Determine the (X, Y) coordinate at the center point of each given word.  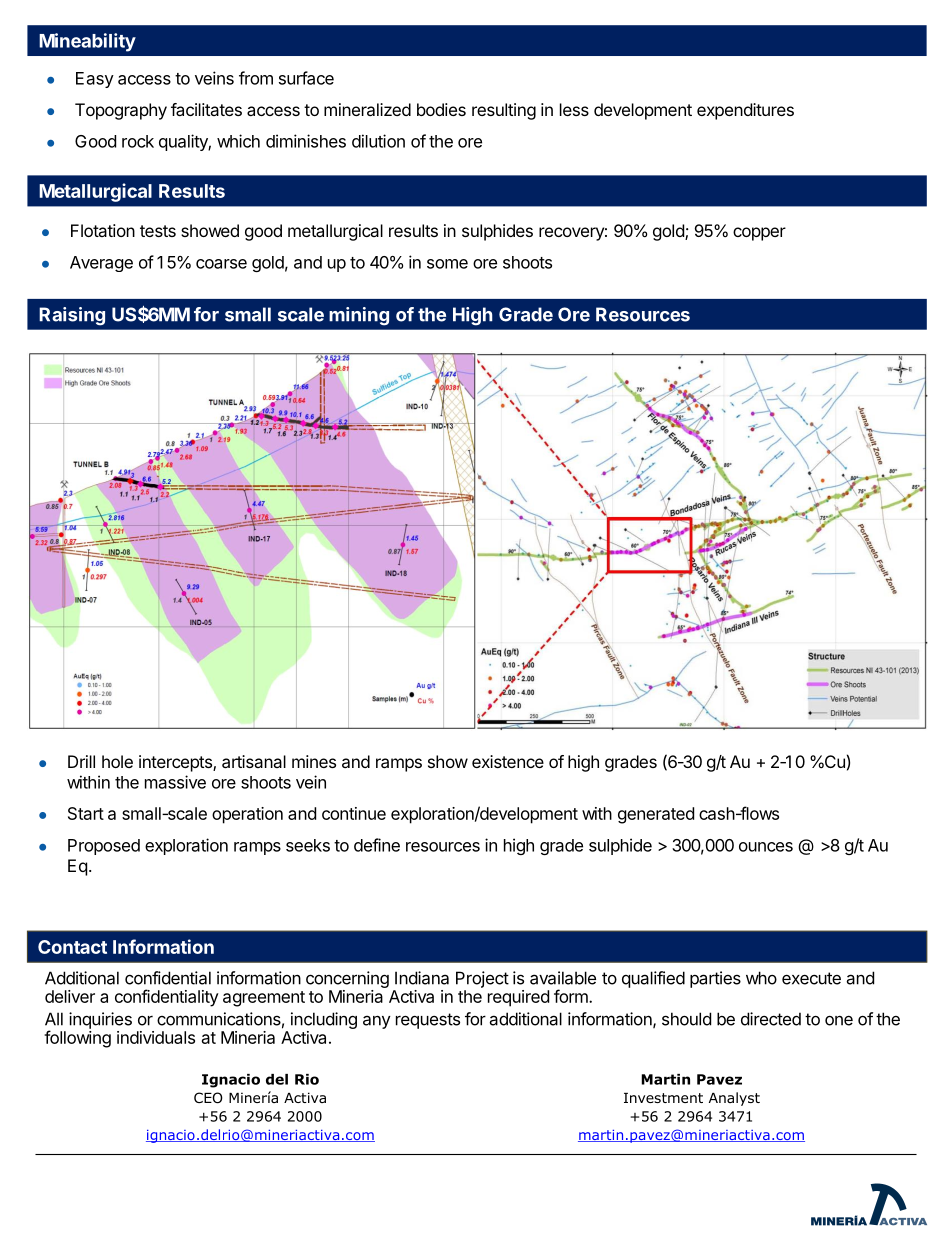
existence (508, 761)
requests (428, 1021)
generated (656, 815)
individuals (156, 1037)
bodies (441, 109)
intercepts (176, 763)
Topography (121, 111)
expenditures (745, 111)
